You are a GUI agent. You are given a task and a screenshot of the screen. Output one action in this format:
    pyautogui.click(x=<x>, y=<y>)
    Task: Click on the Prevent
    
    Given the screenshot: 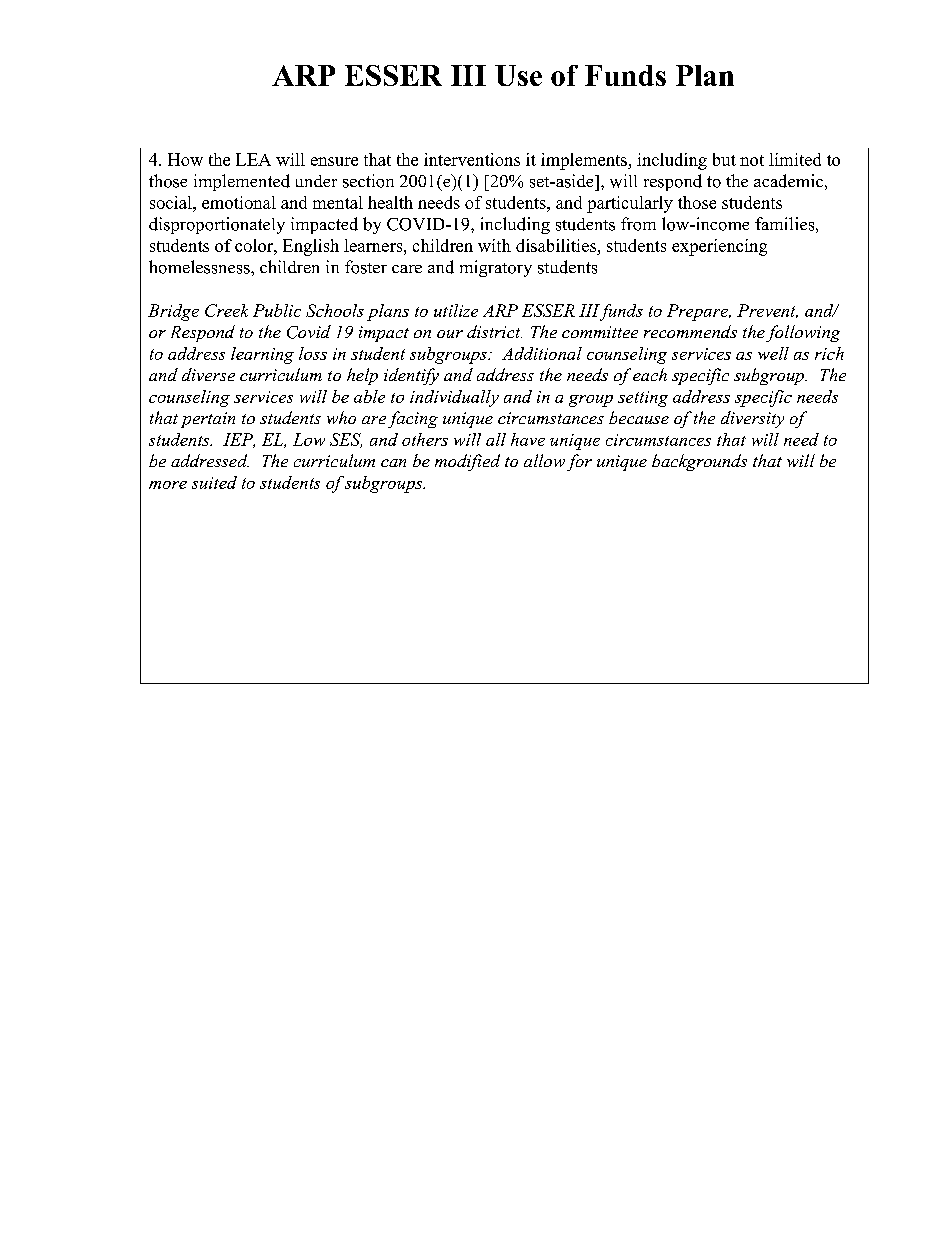 What is the action you would take?
    pyautogui.click(x=767, y=311)
